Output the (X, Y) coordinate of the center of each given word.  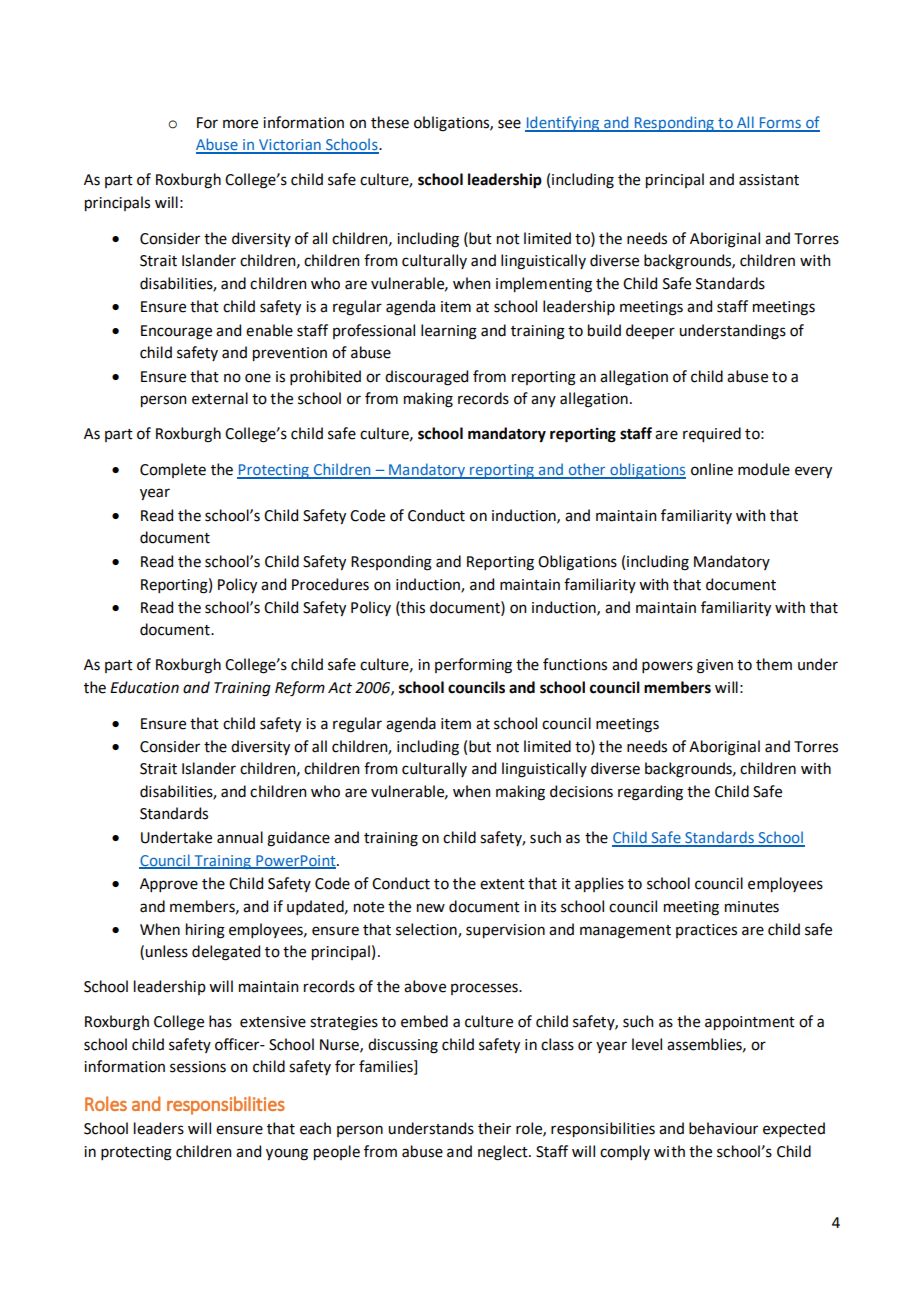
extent (502, 884)
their (494, 1128)
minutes (752, 907)
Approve (169, 885)
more (240, 124)
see (509, 124)
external (220, 398)
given (715, 666)
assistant (769, 180)
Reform (300, 689)
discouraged (426, 378)
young (287, 1154)
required (712, 434)
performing (473, 666)
